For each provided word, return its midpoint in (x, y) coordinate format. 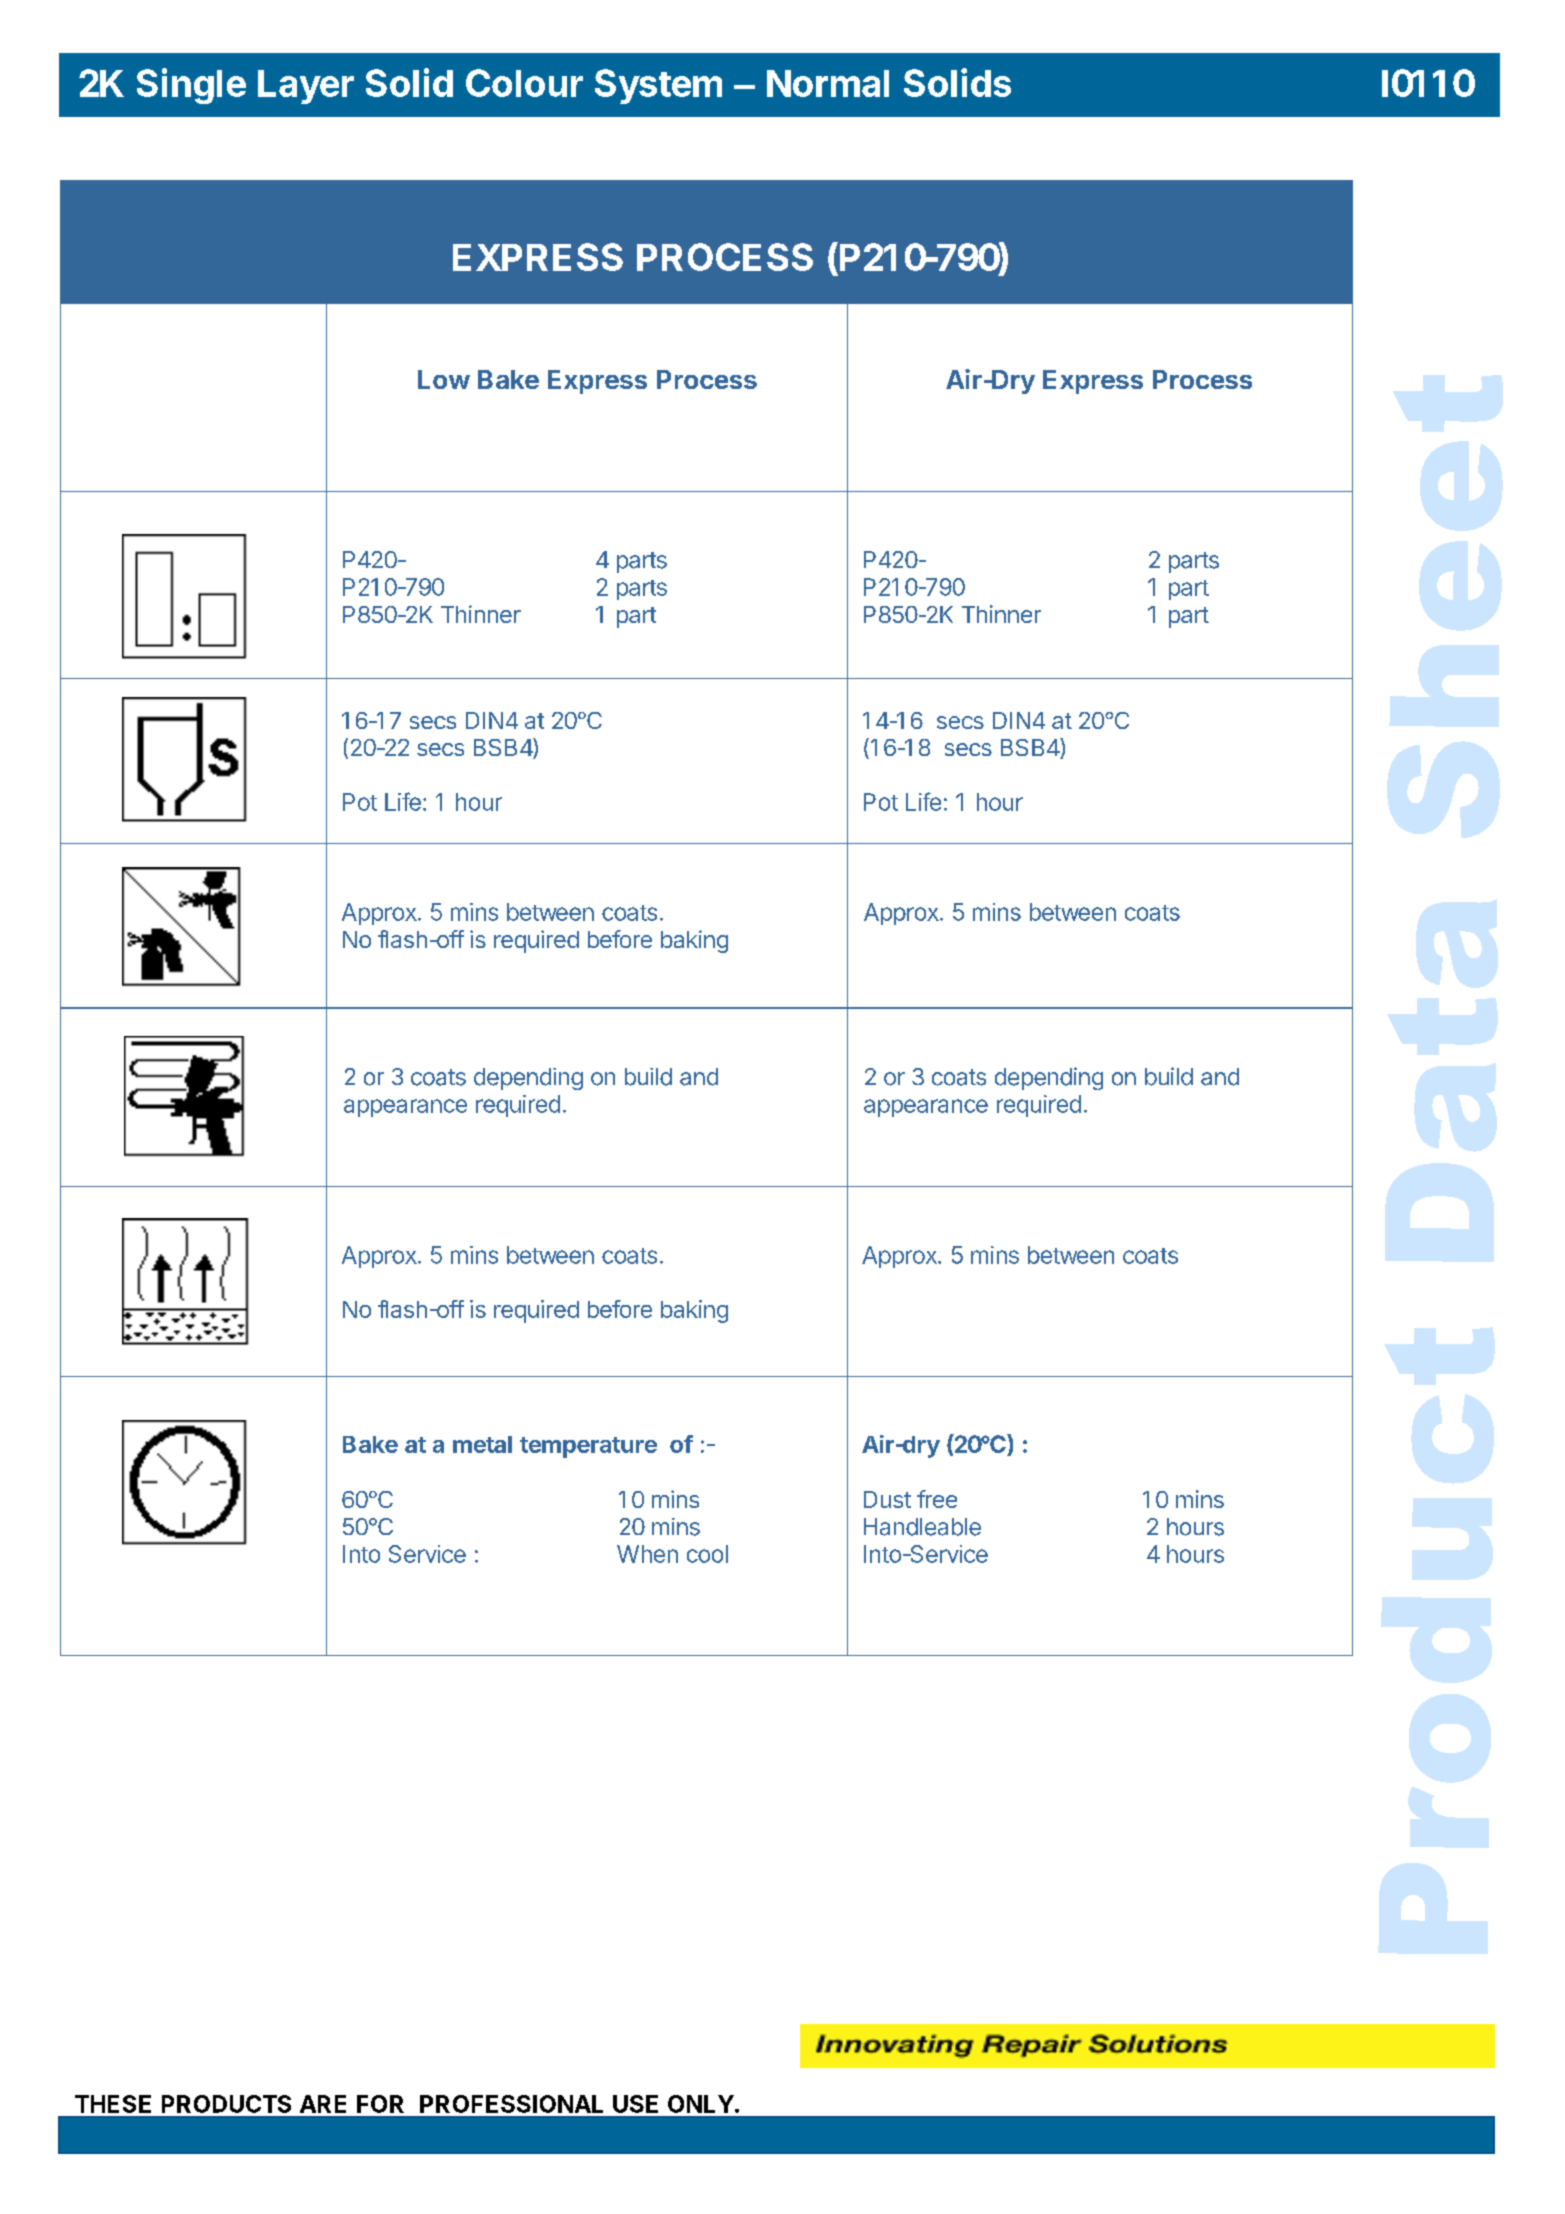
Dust (887, 1499)
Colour (524, 83)
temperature (588, 1447)
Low (444, 379)
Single (191, 86)
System (658, 86)
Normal (828, 83)
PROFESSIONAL (511, 2104)
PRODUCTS (226, 2104)
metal (482, 1444)
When (647, 1554)
